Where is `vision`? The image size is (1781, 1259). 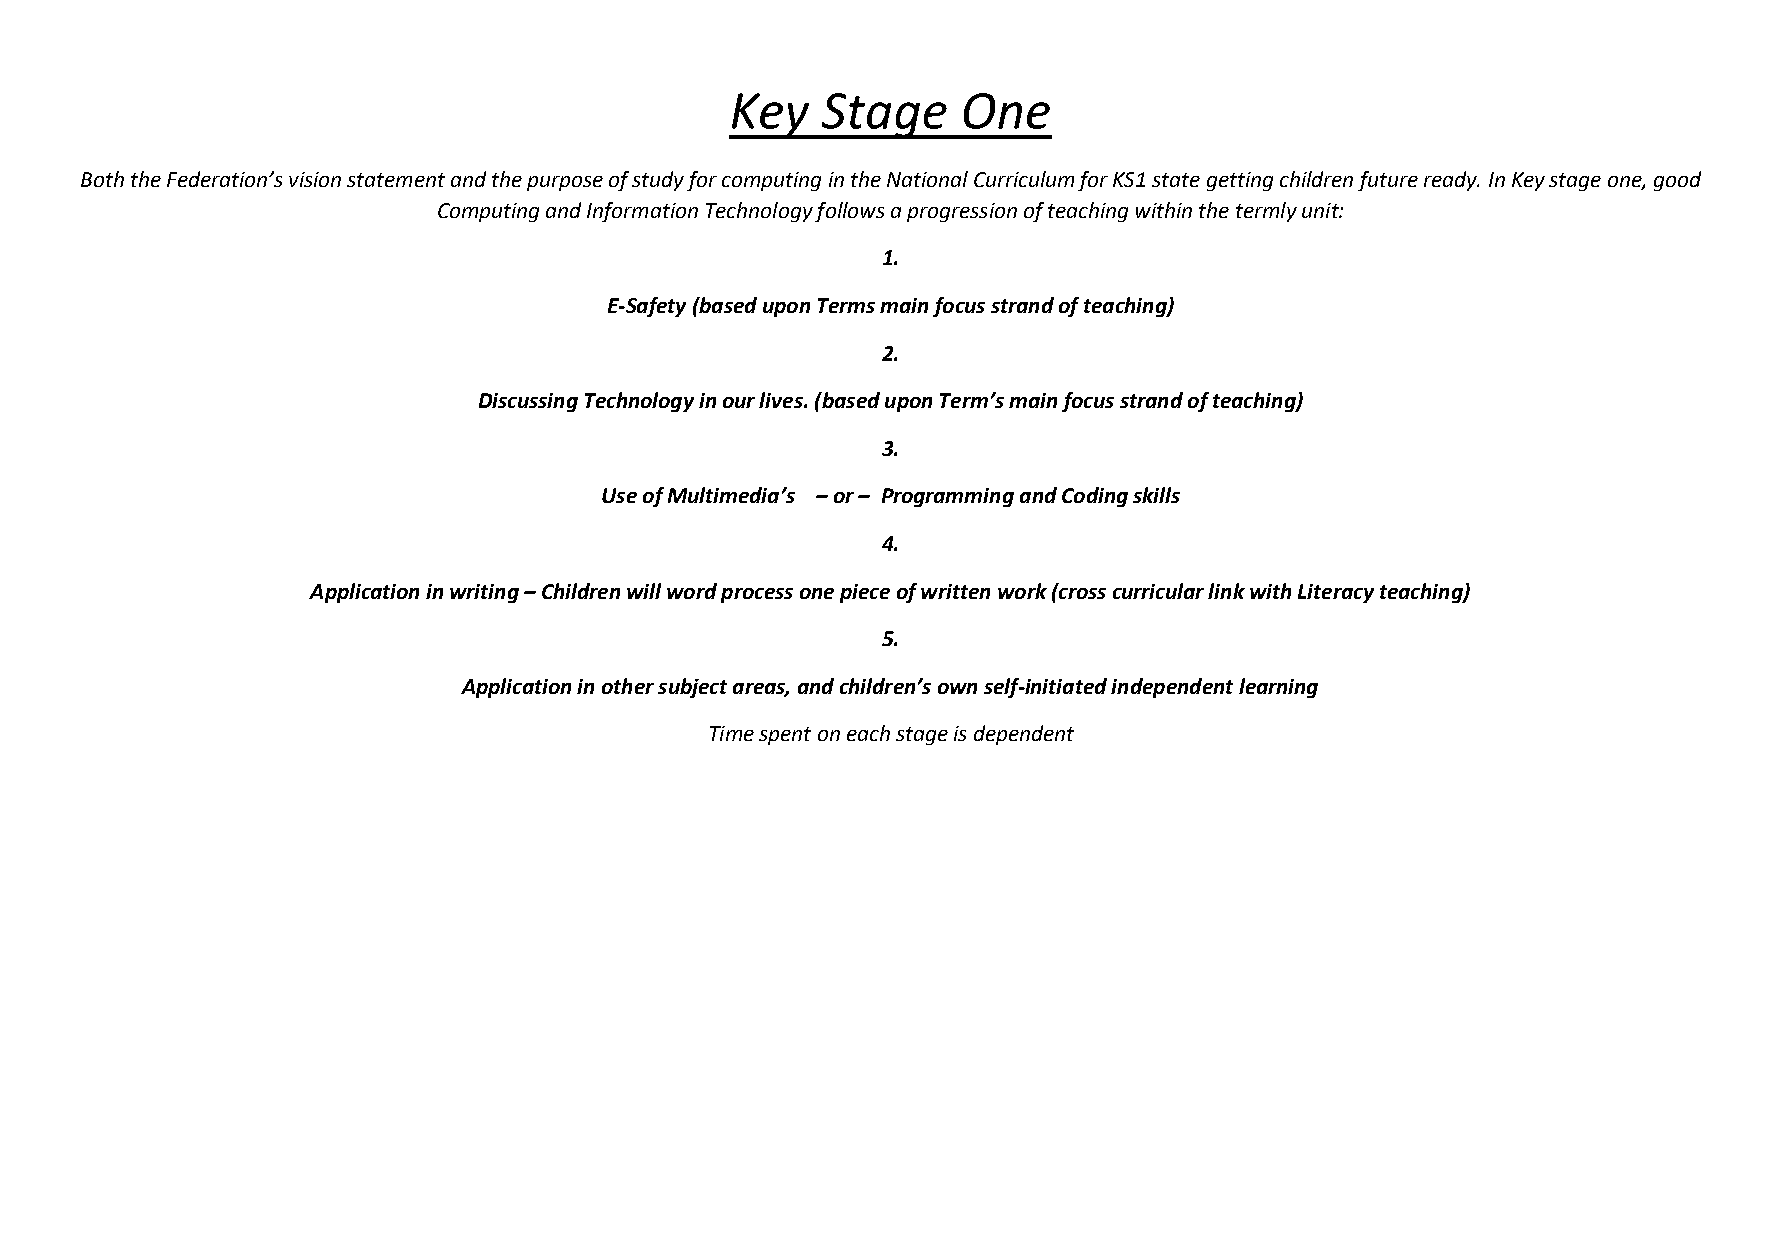 vision is located at coordinates (315, 179).
